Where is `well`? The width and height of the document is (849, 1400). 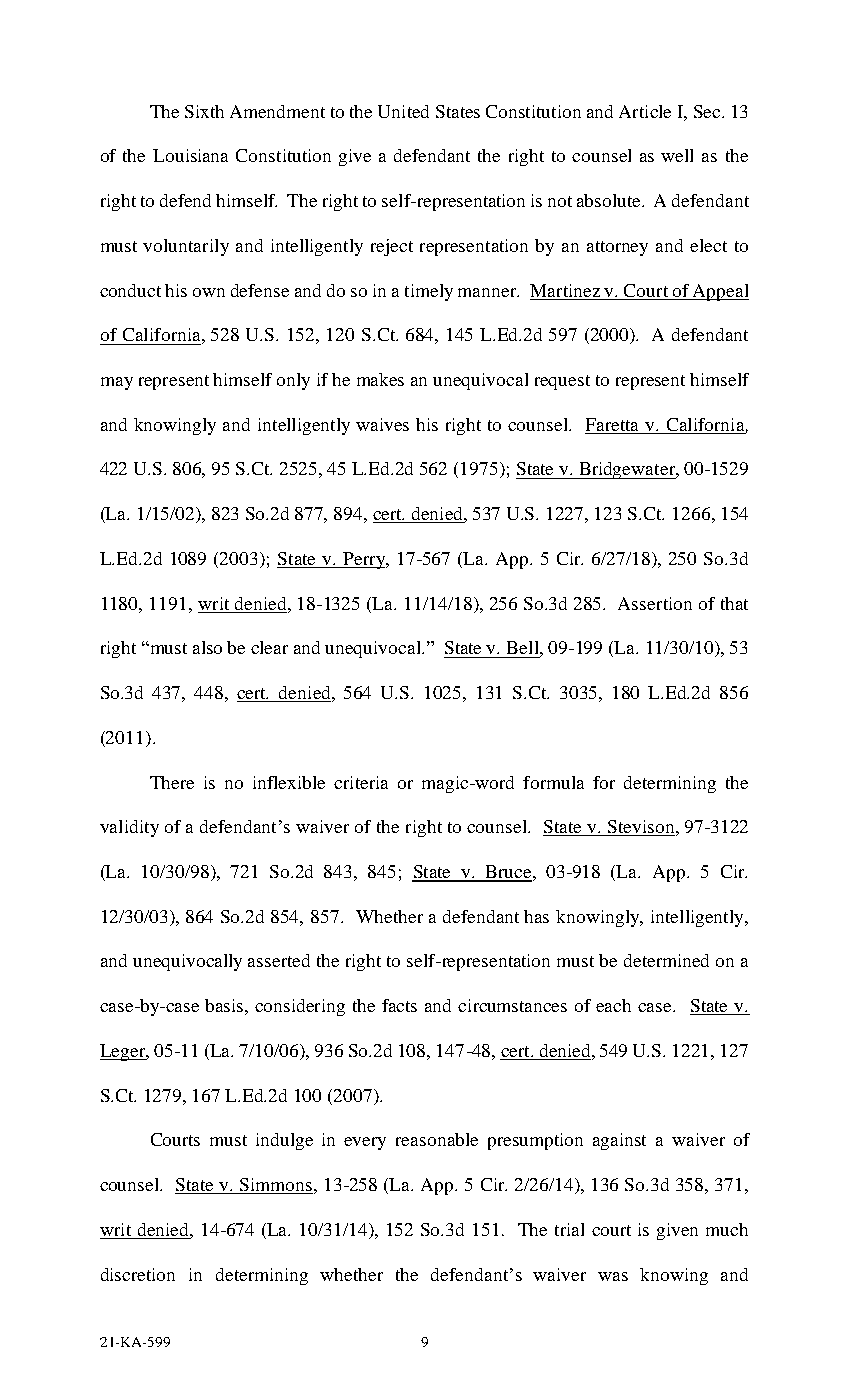 well is located at coordinates (677, 155).
